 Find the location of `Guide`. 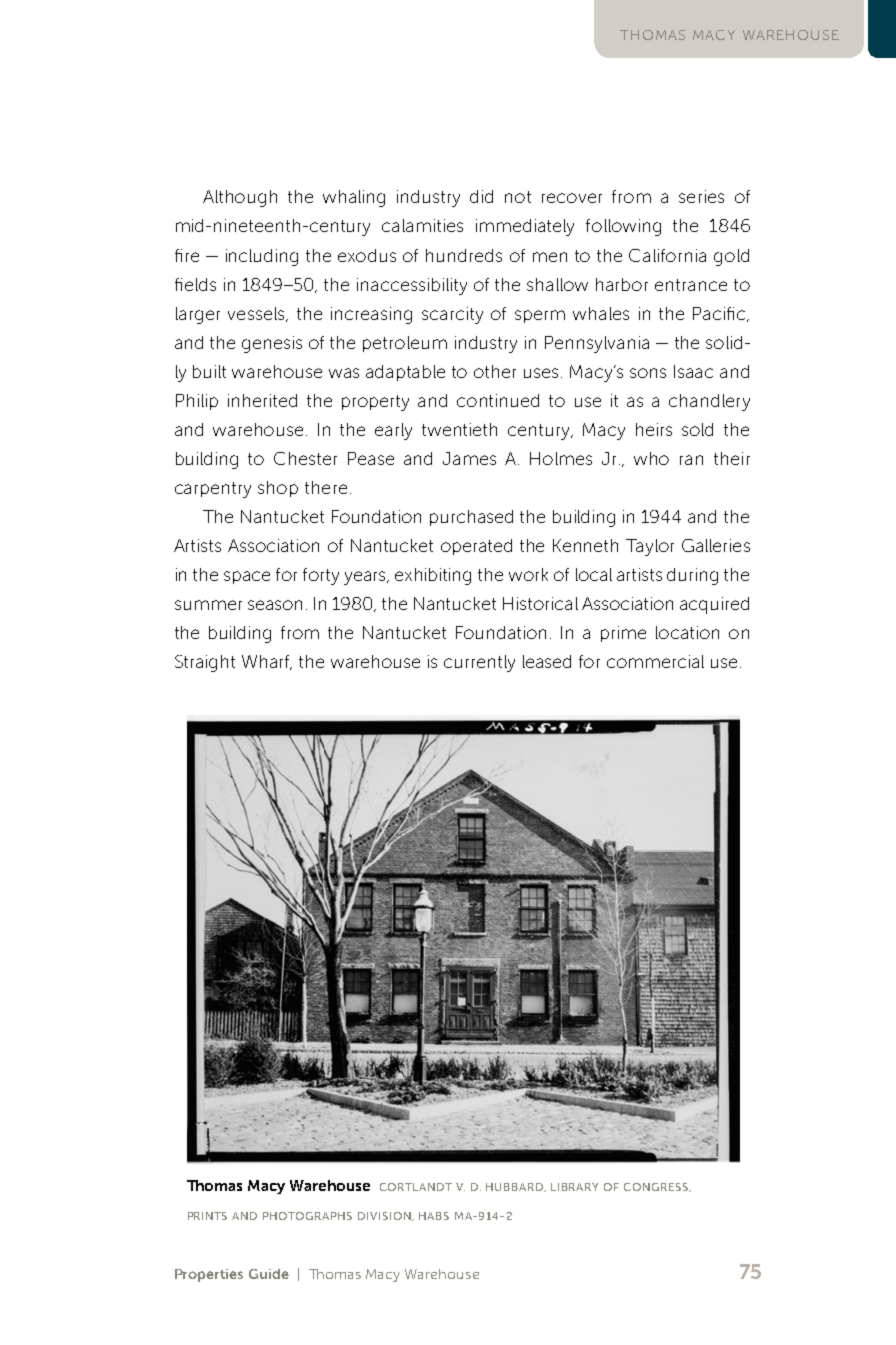

Guide is located at coordinates (269, 1274).
